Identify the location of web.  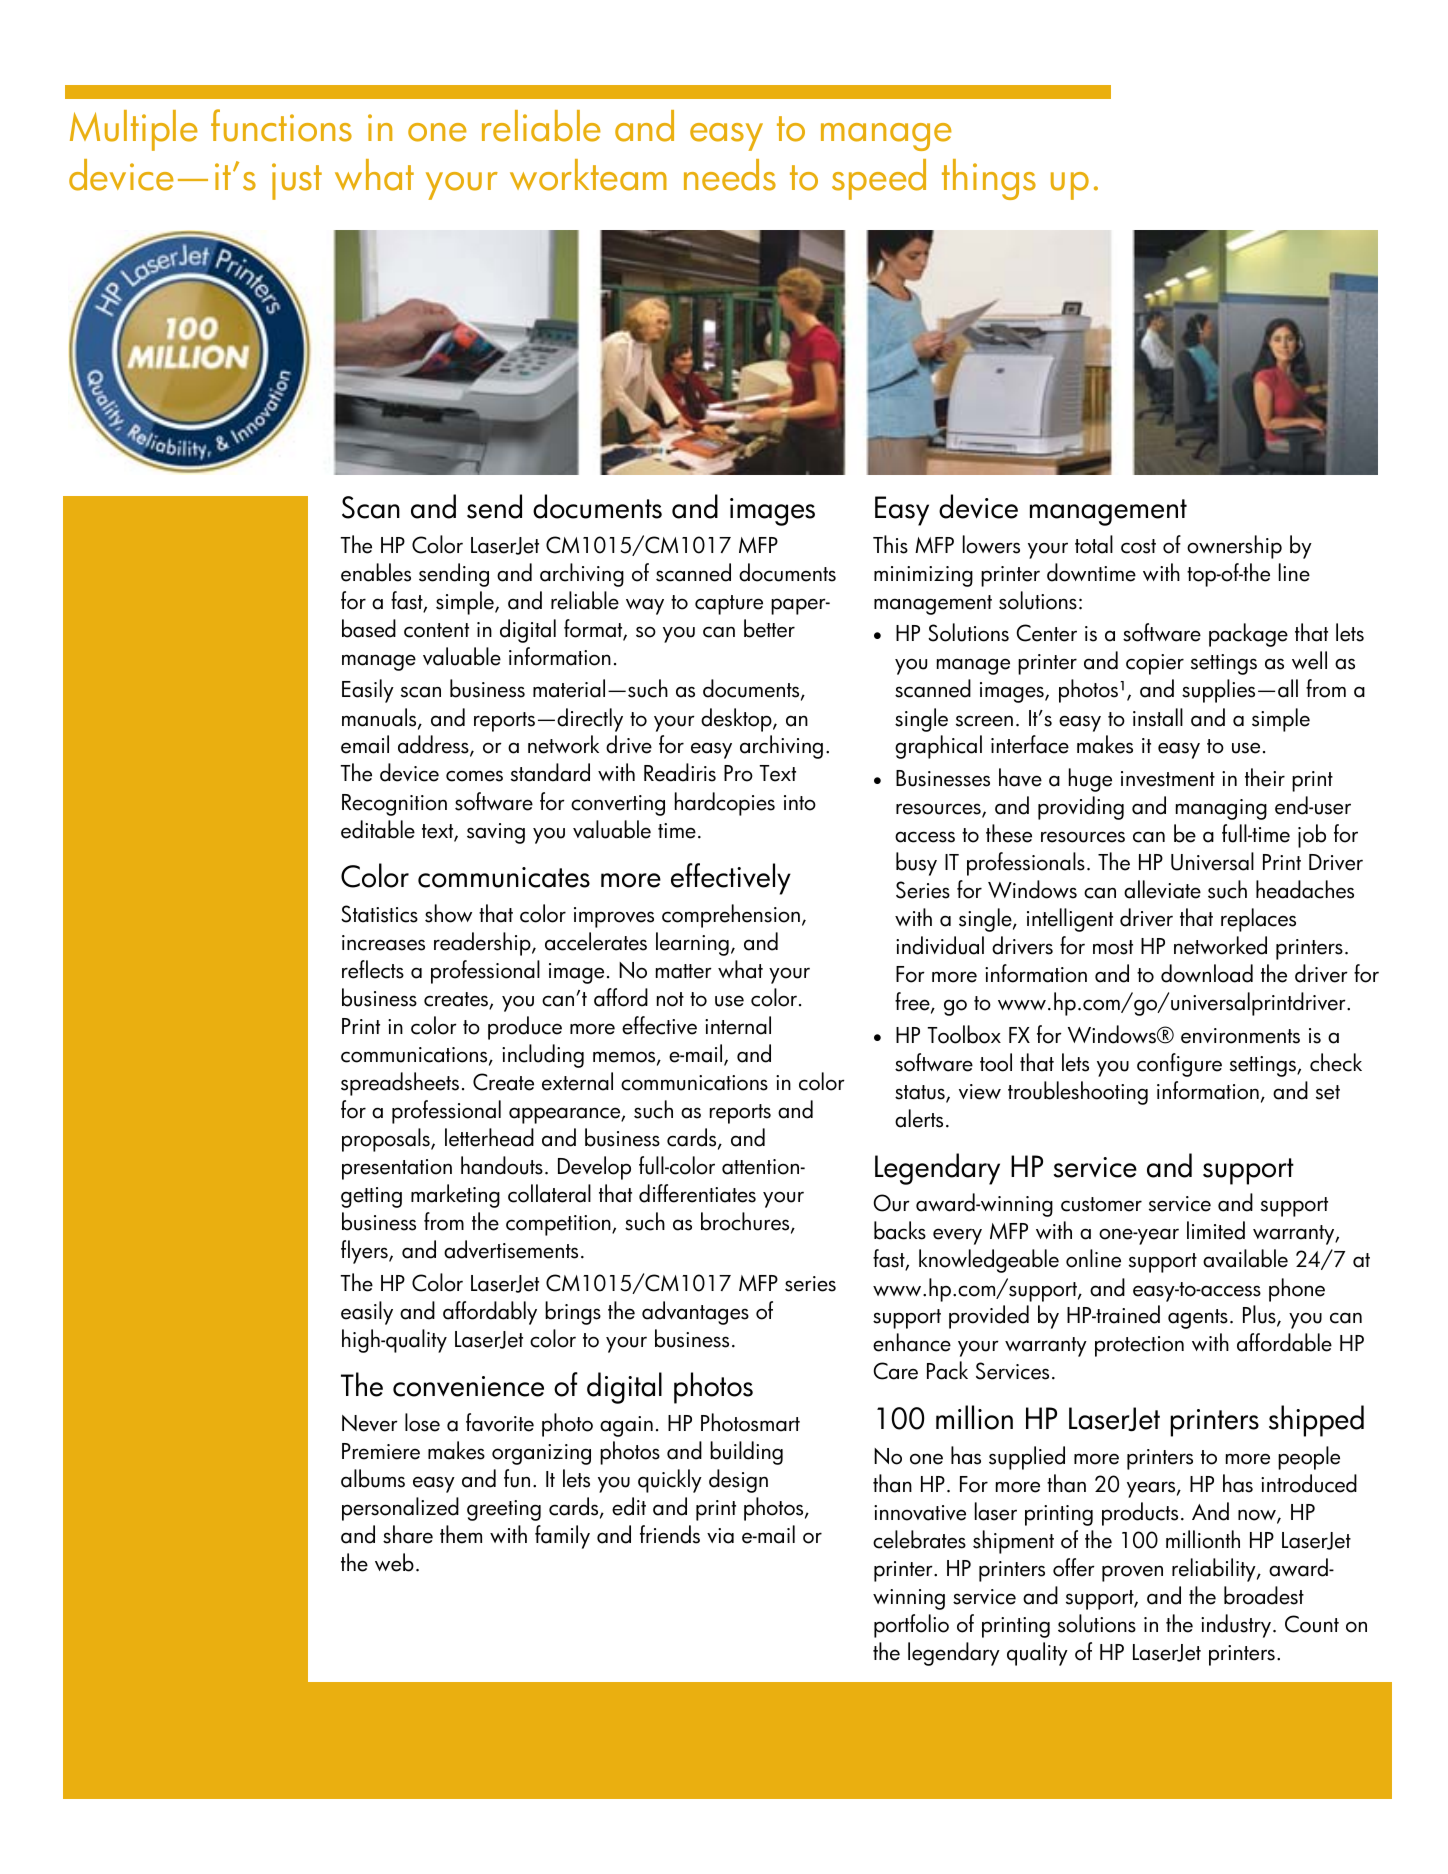
(394, 1562).
